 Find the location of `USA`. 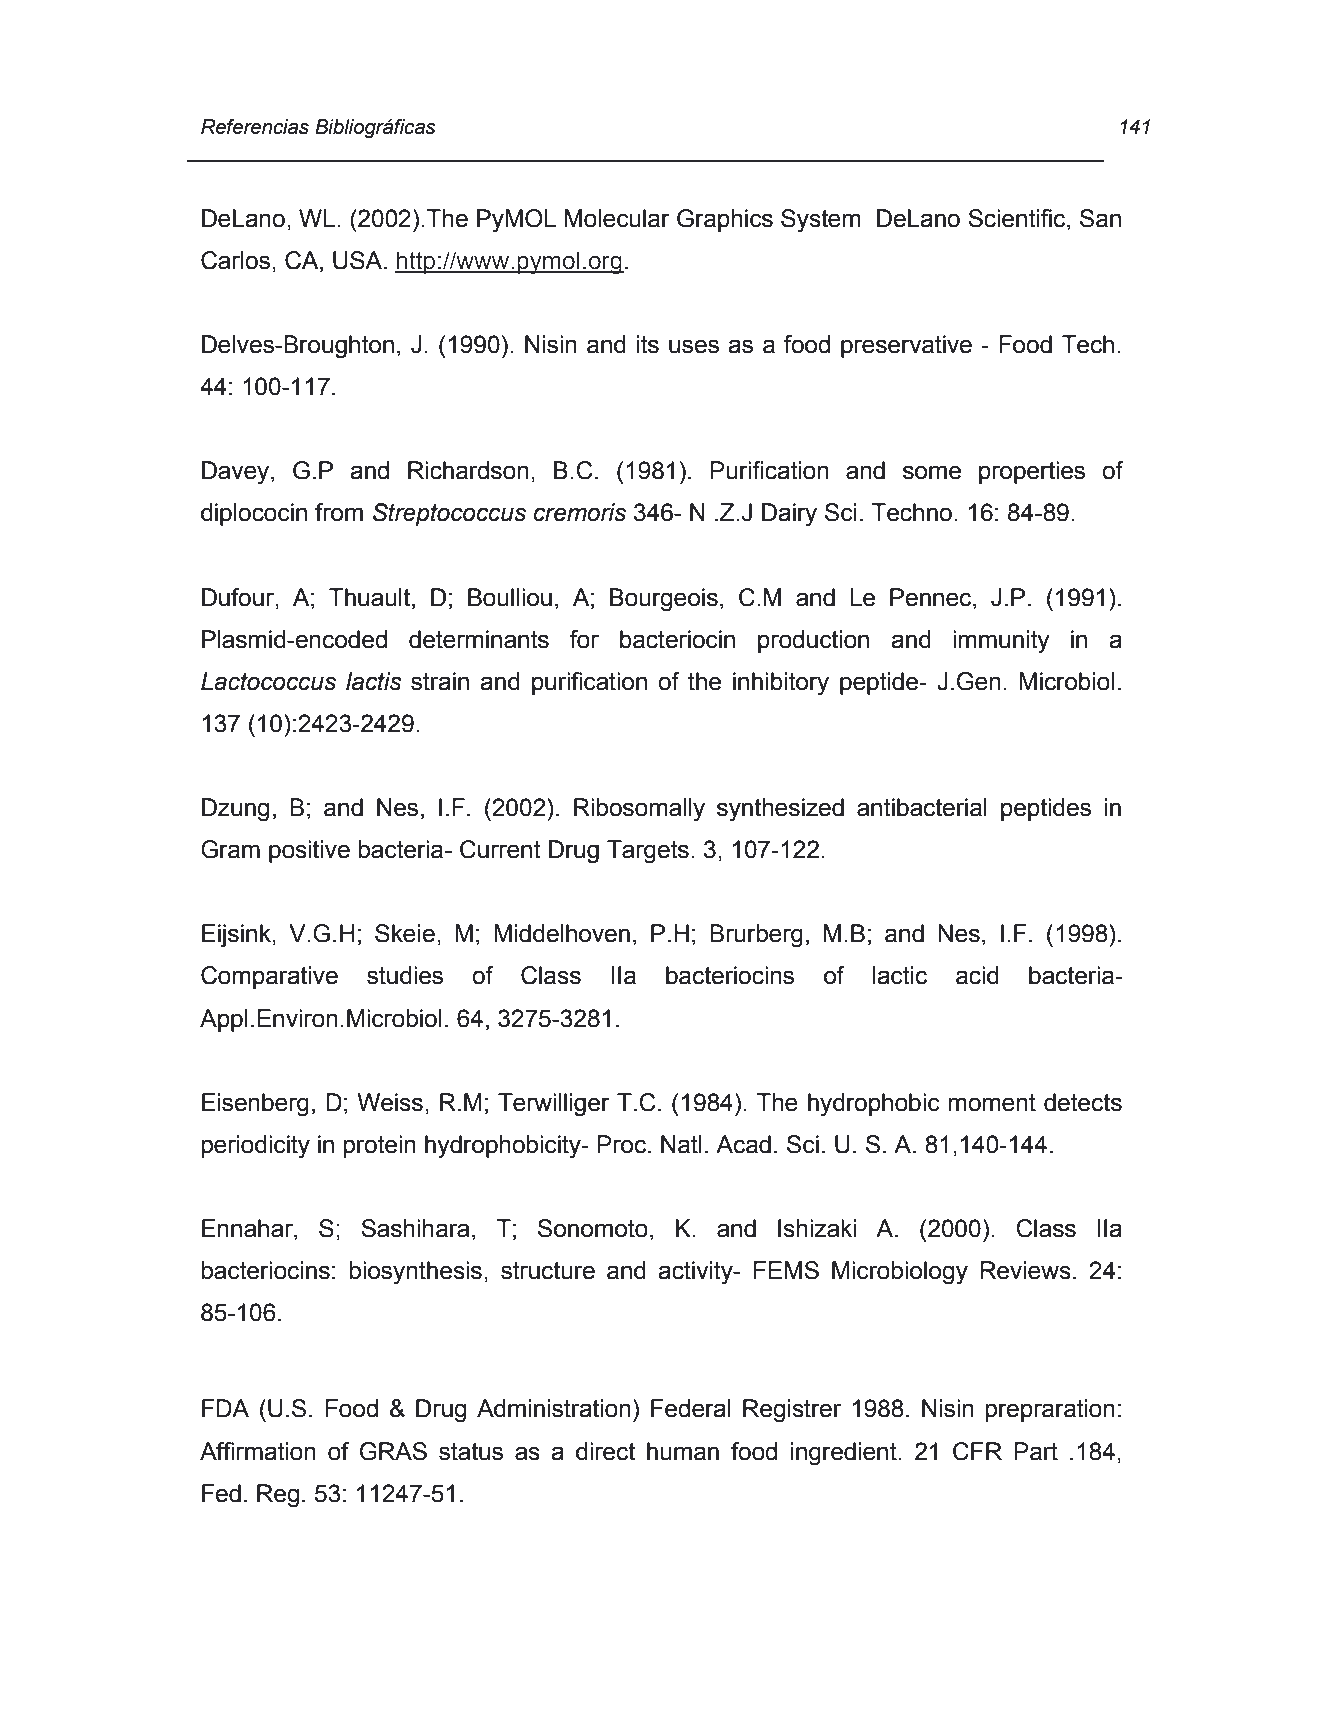

USA is located at coordinates (359, 260).
